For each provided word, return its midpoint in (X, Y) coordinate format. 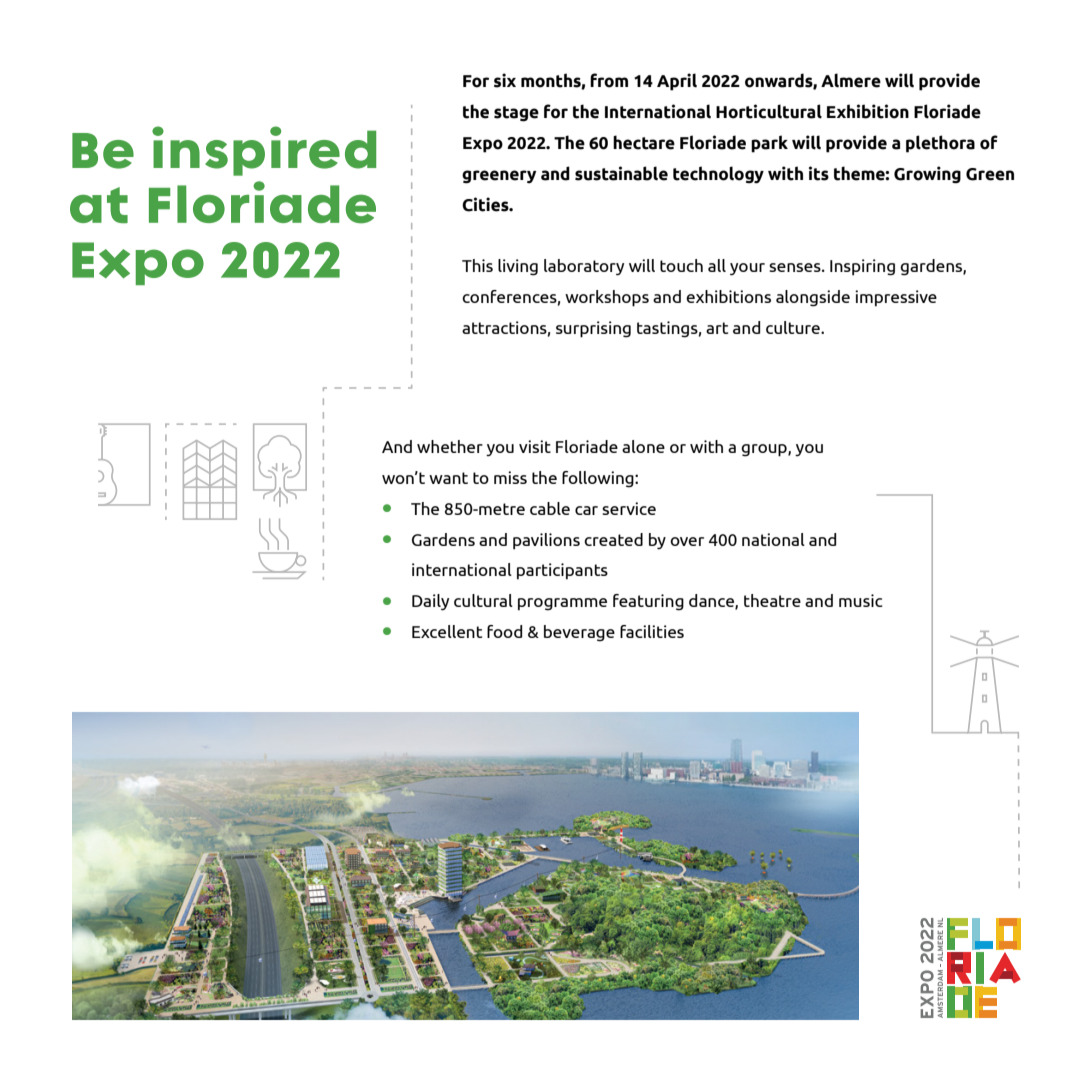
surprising (593, 329)
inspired (264, 151)
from (609, 80)
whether (450, 446)
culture (794, 327)
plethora (940, 144)
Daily (430, 602)
